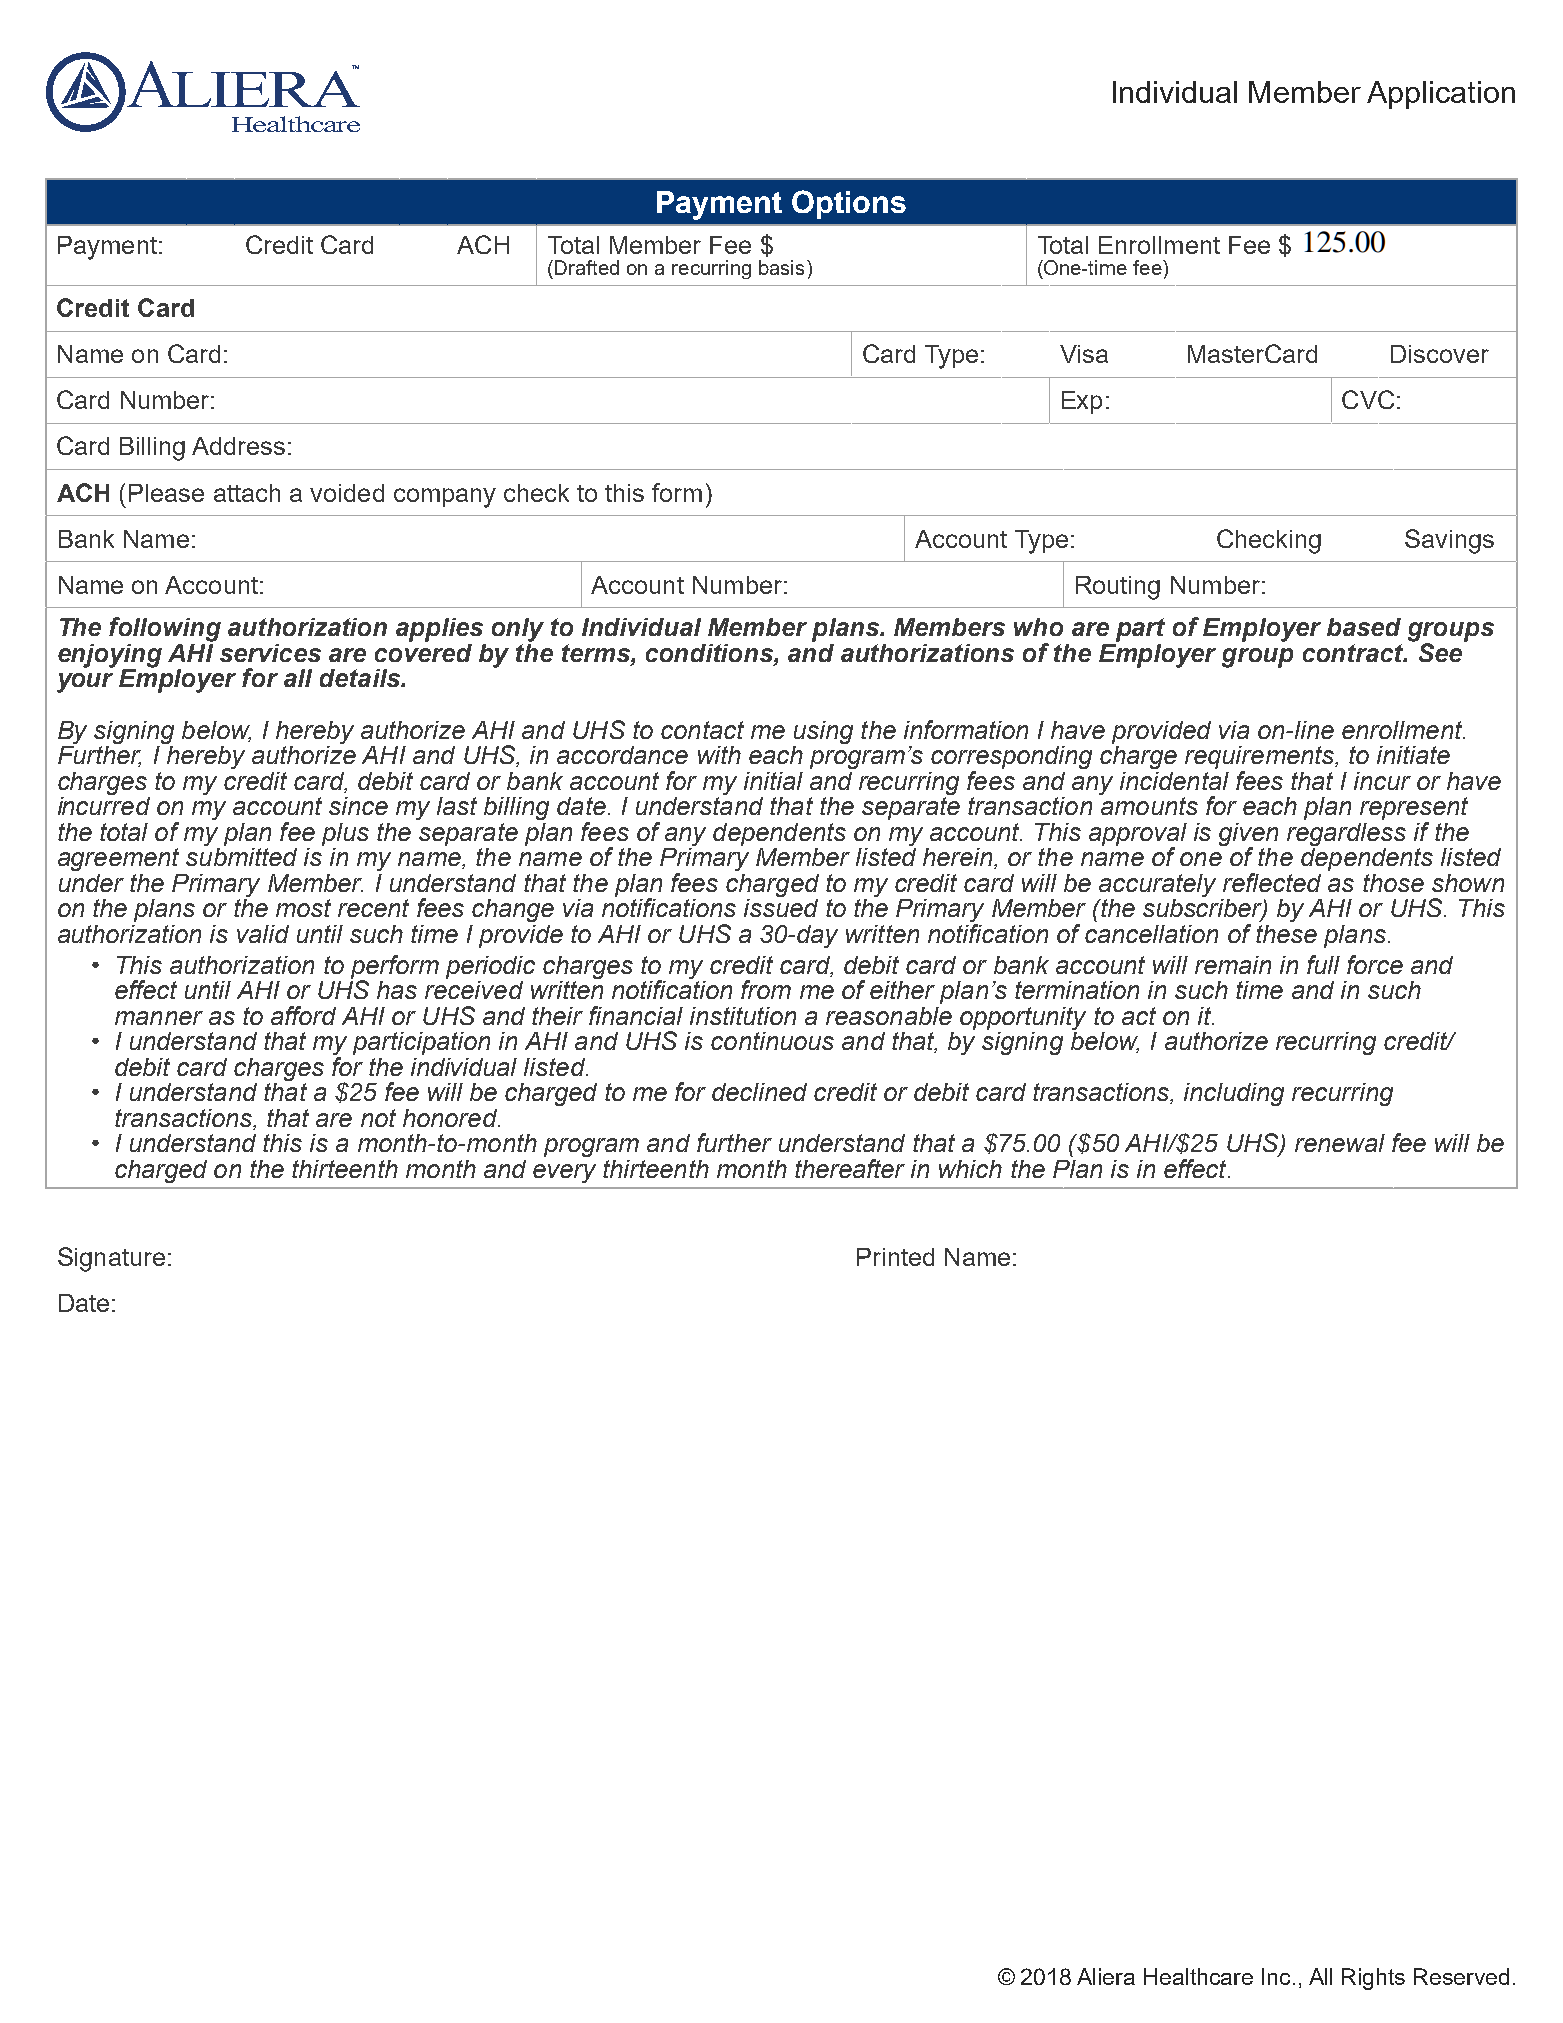  Describe the element at coordinates (303, 1015) in the screenshot. I see `afford` at that location.
